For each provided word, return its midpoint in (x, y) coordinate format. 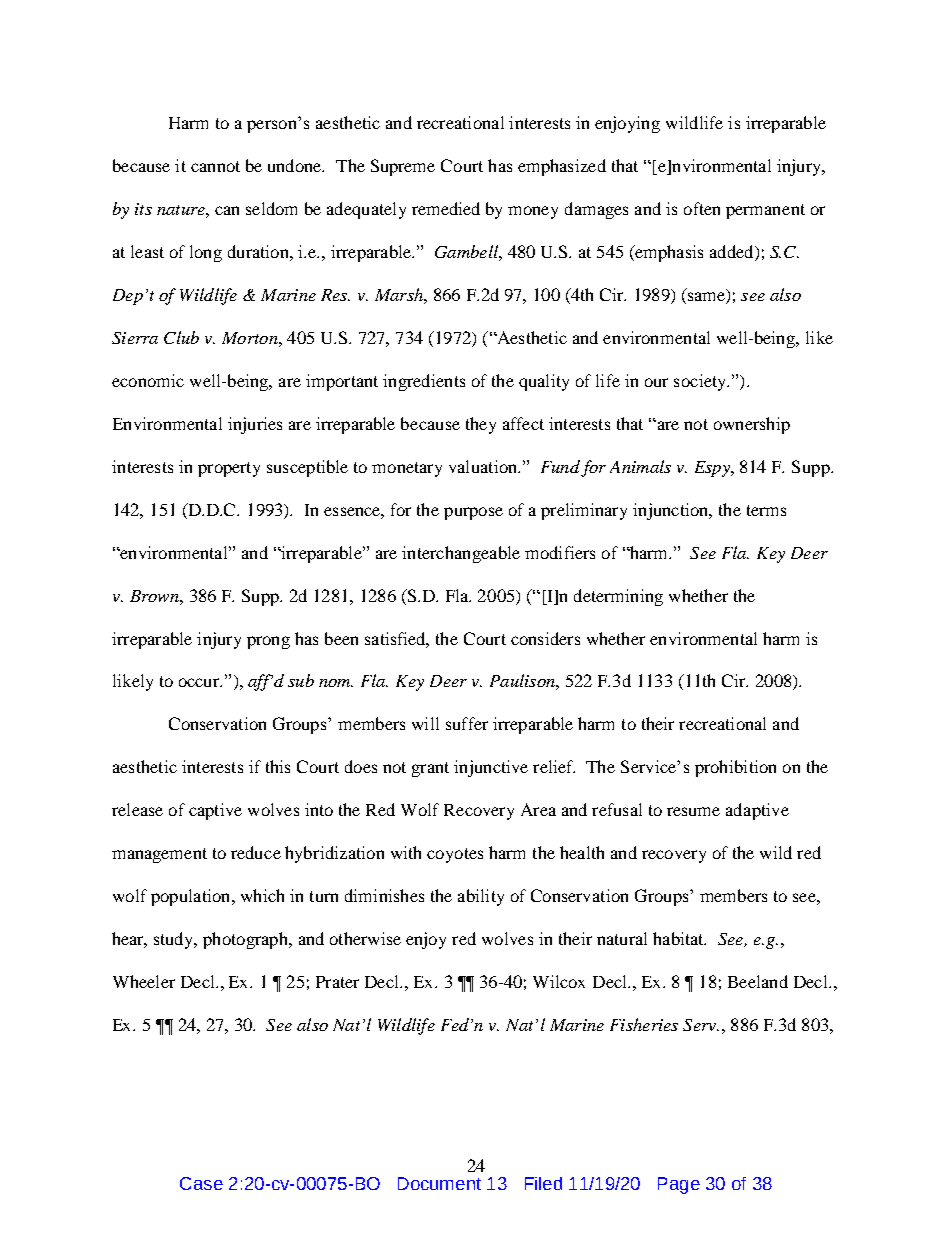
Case (201, 1183)
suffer (467, 723)
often (702, 208)
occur (200, 682)
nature (182, 210)
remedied (446, 208)
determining (618, 597)
